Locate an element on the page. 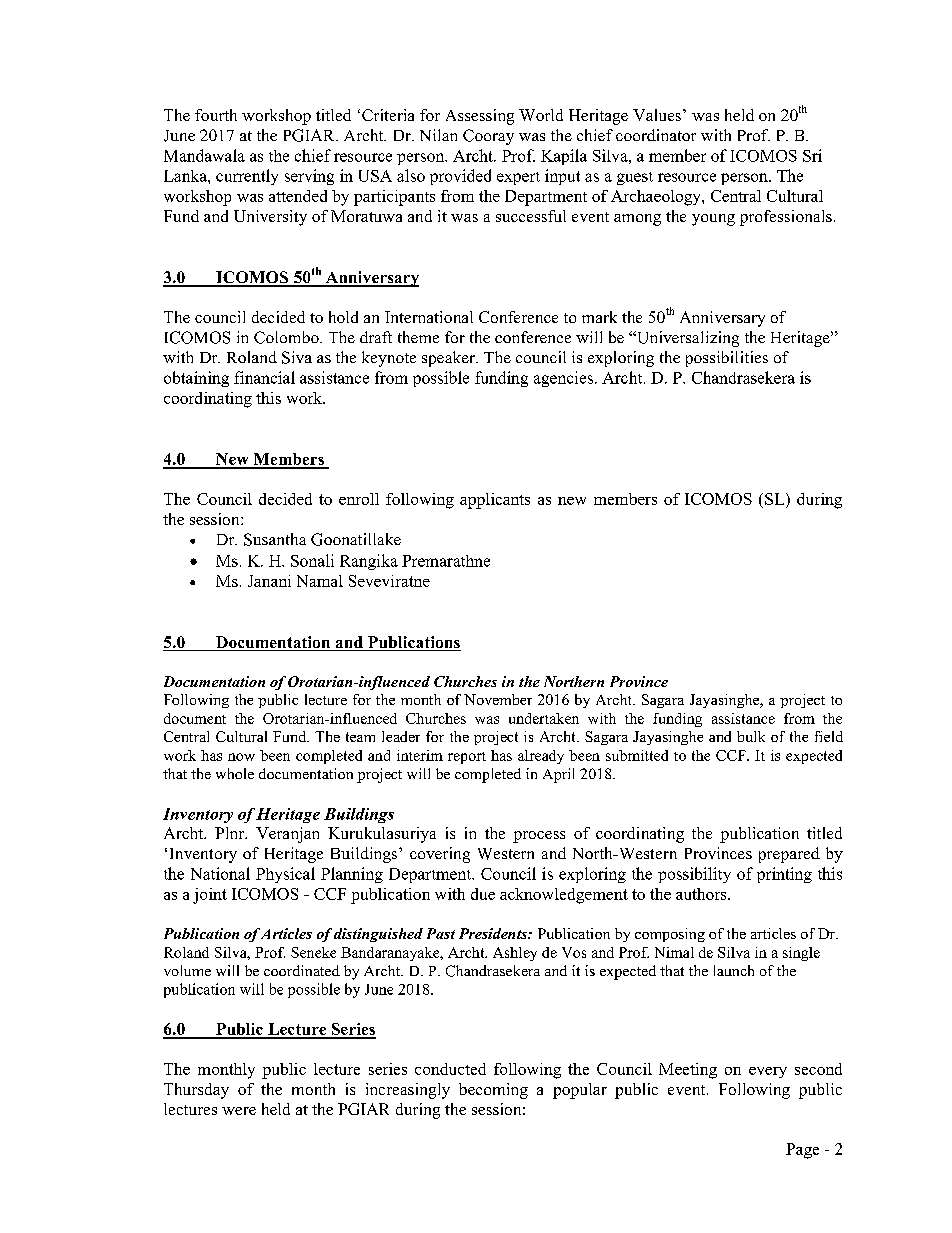 The height and width of the document is (1233, 952). Sri is located at coordinates (812, 155).
